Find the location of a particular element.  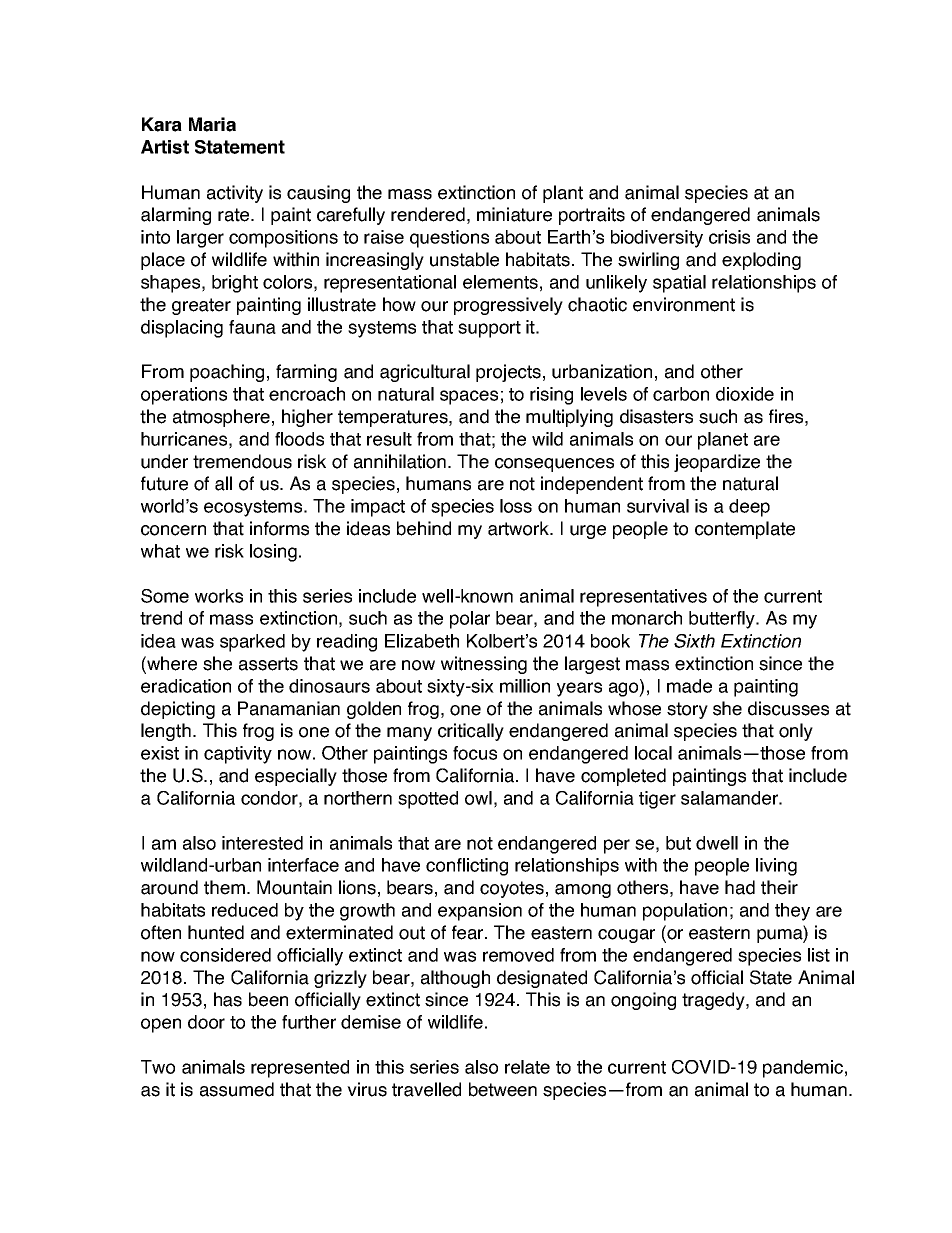

crisis is located at coordinates (729, 237).
